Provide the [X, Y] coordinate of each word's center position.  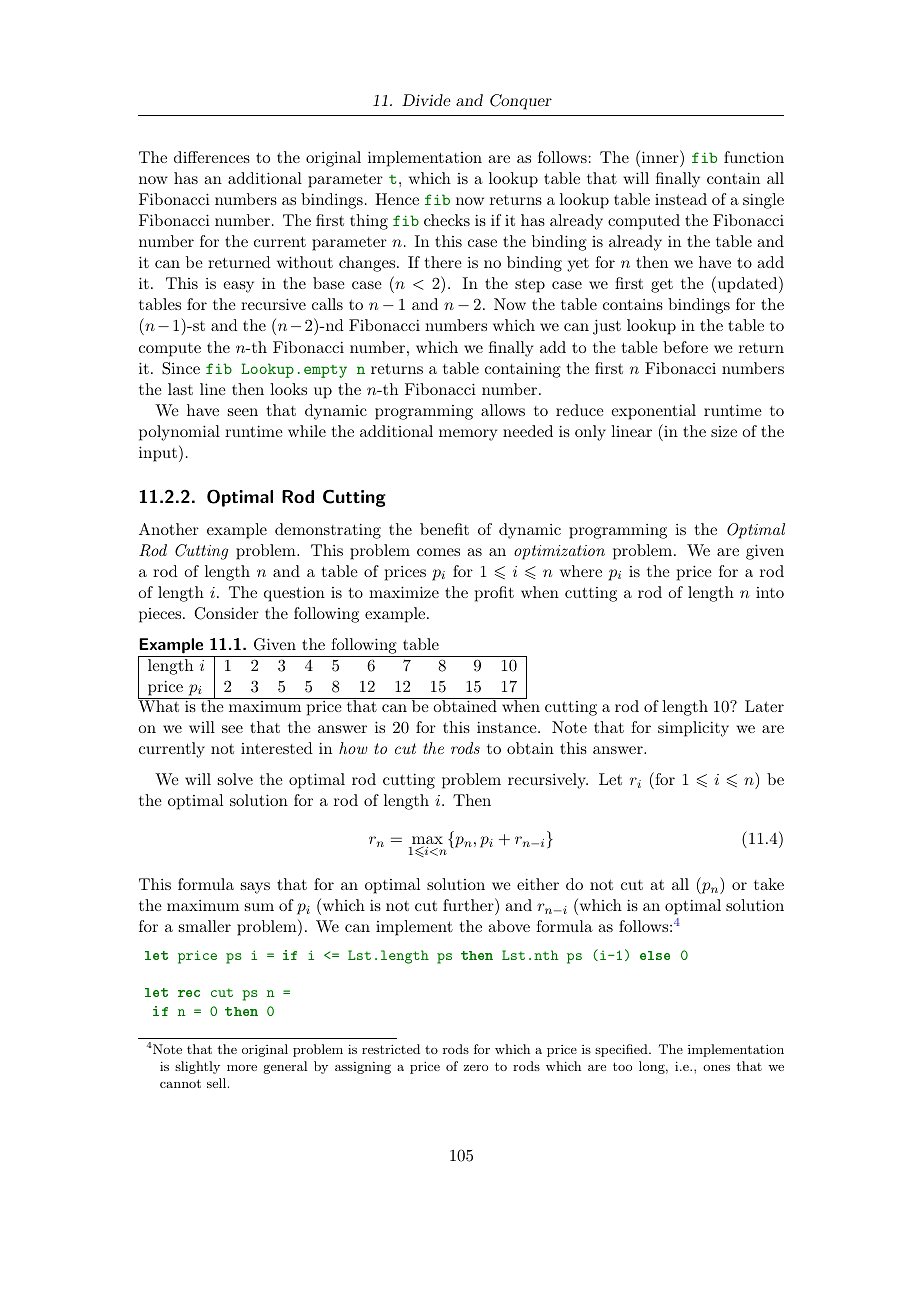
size [724, 431]
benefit [444, 529]
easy [238, 287]
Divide [426, 100]
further [469, 904]
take [769, 884]
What [160, 705]
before [685, 347]
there [443, 262]
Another [169, 529]
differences [212, 157]
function [754, 157]
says [255, 888]
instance [508, 727]
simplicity [693, 729]
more [242, 1068]
